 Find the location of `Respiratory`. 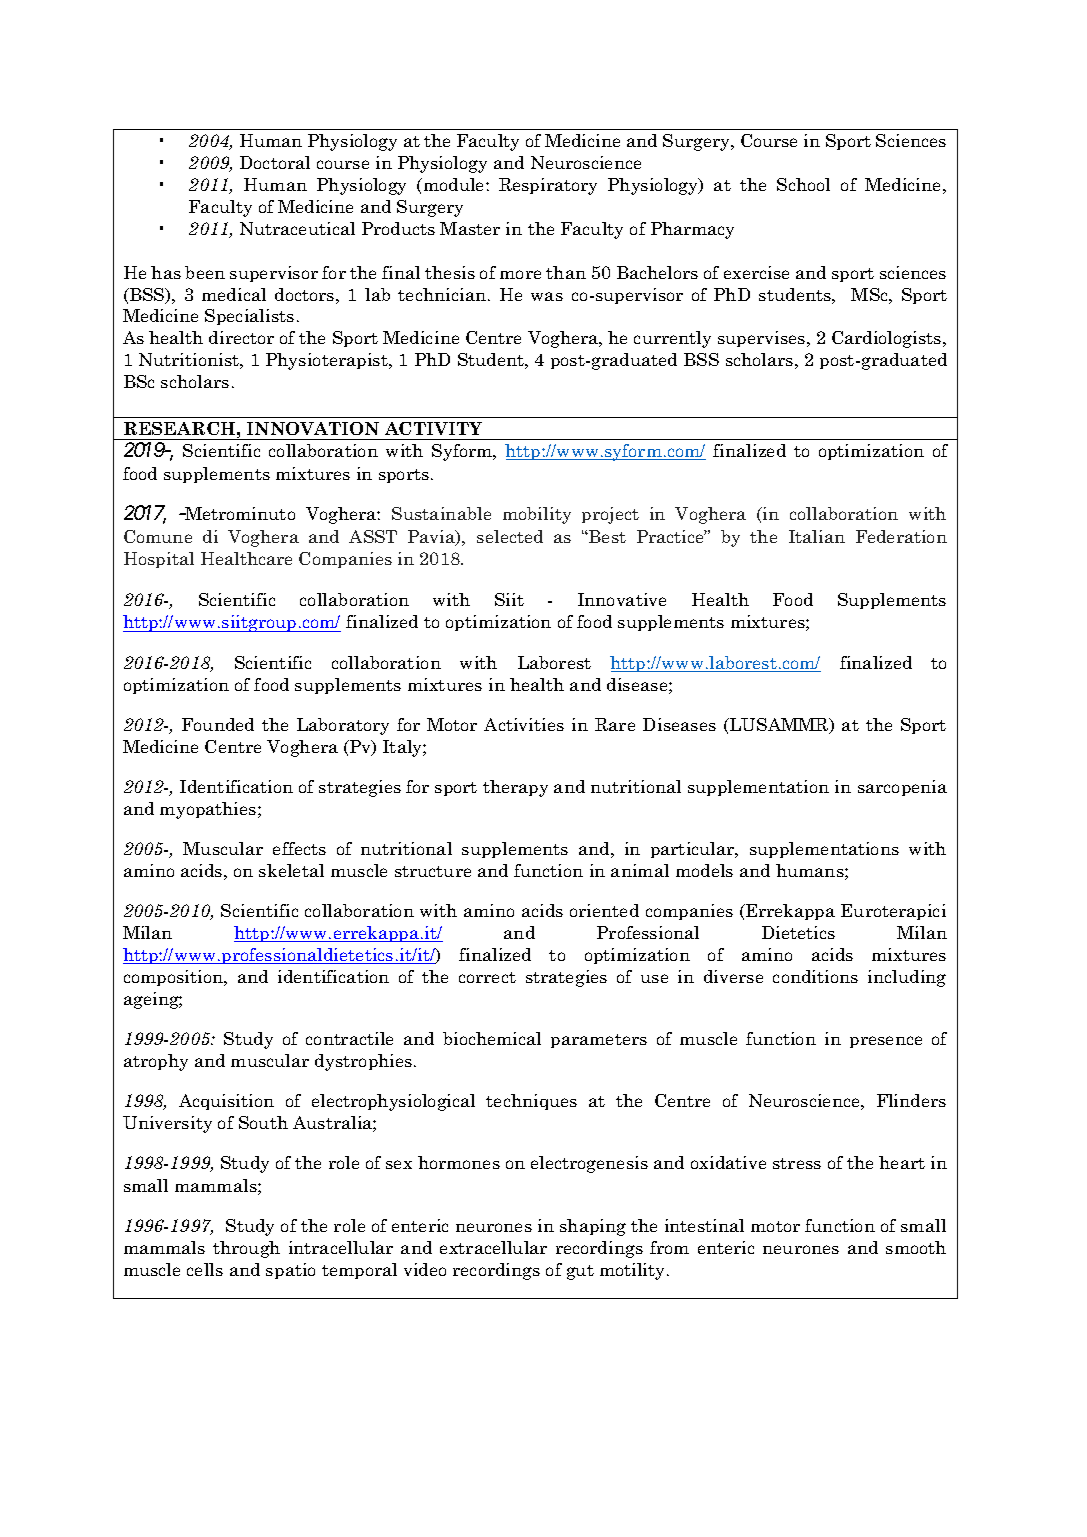

Respiratory is located at coordinates (548, 186).
